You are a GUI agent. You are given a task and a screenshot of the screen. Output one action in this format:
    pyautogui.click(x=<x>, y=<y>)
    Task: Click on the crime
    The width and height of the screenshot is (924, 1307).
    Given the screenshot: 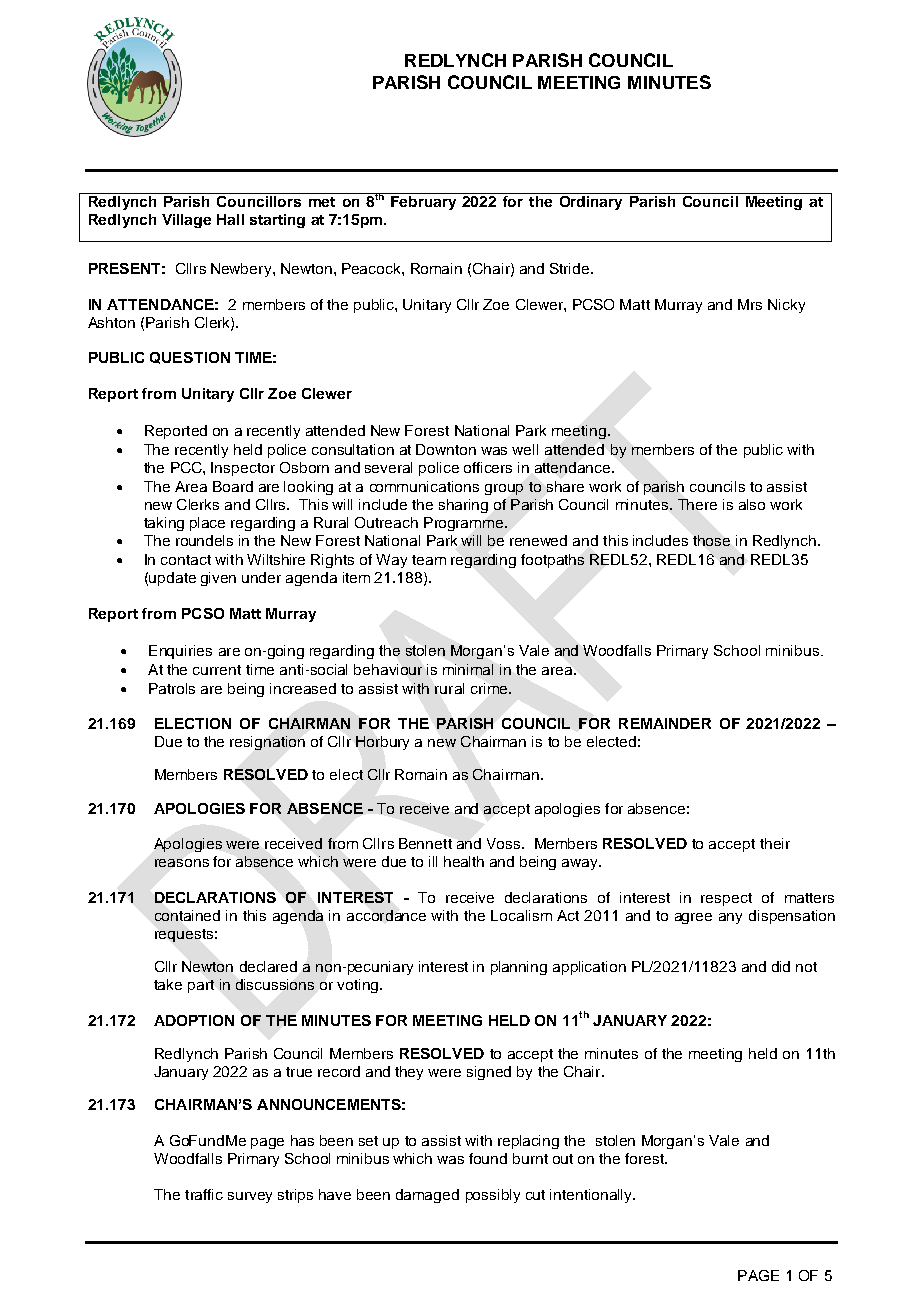 What is the action you would take?
    pyautogui.click(x=489, y=688)
